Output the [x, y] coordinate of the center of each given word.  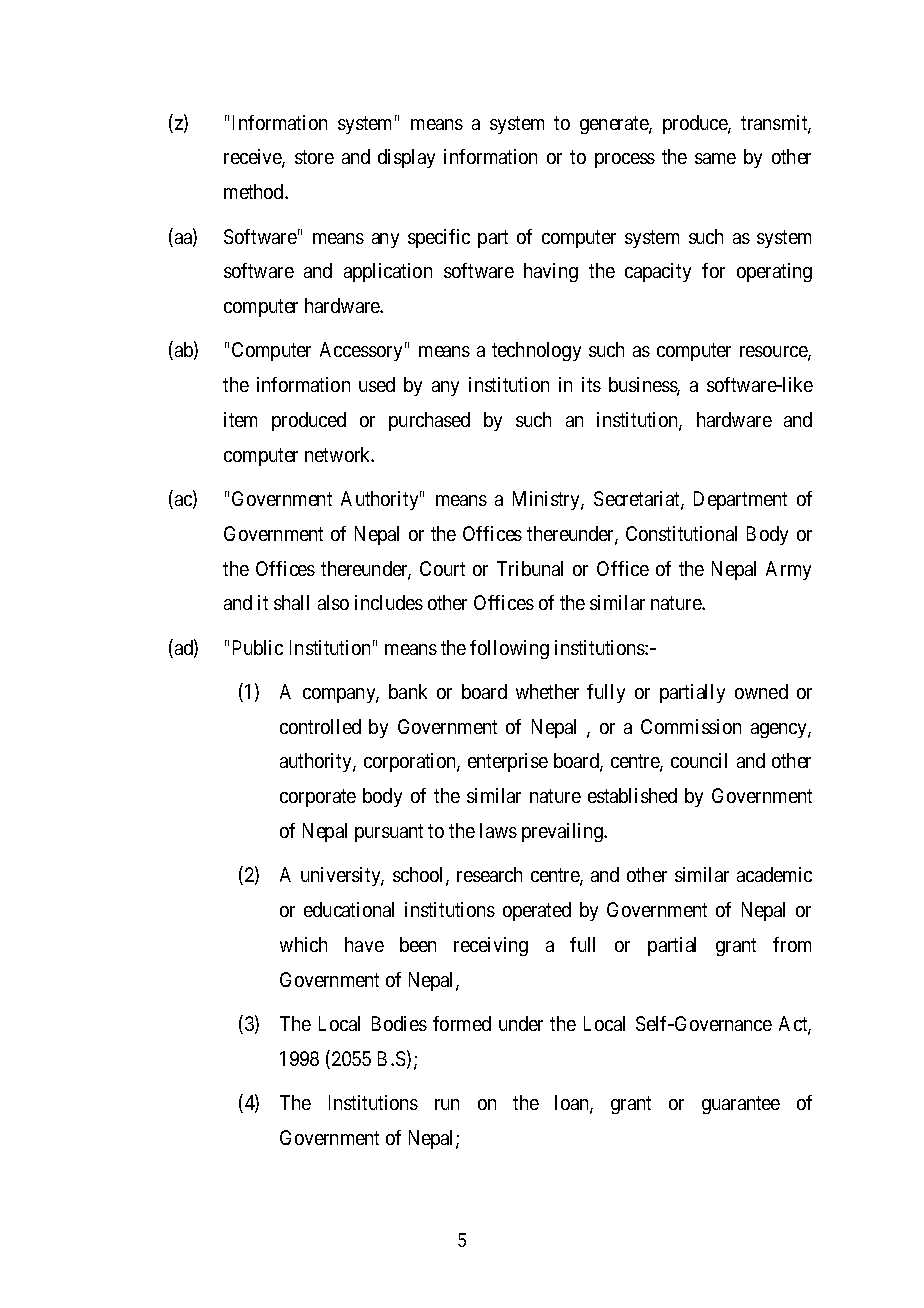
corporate [318, 798]
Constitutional [681, 533]
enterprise [508, 762]
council [699, 760]
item [240, 419]
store [314, 157]
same [715, 158]
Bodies [399, 1023]
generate [615, 125]
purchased [429, 421]
